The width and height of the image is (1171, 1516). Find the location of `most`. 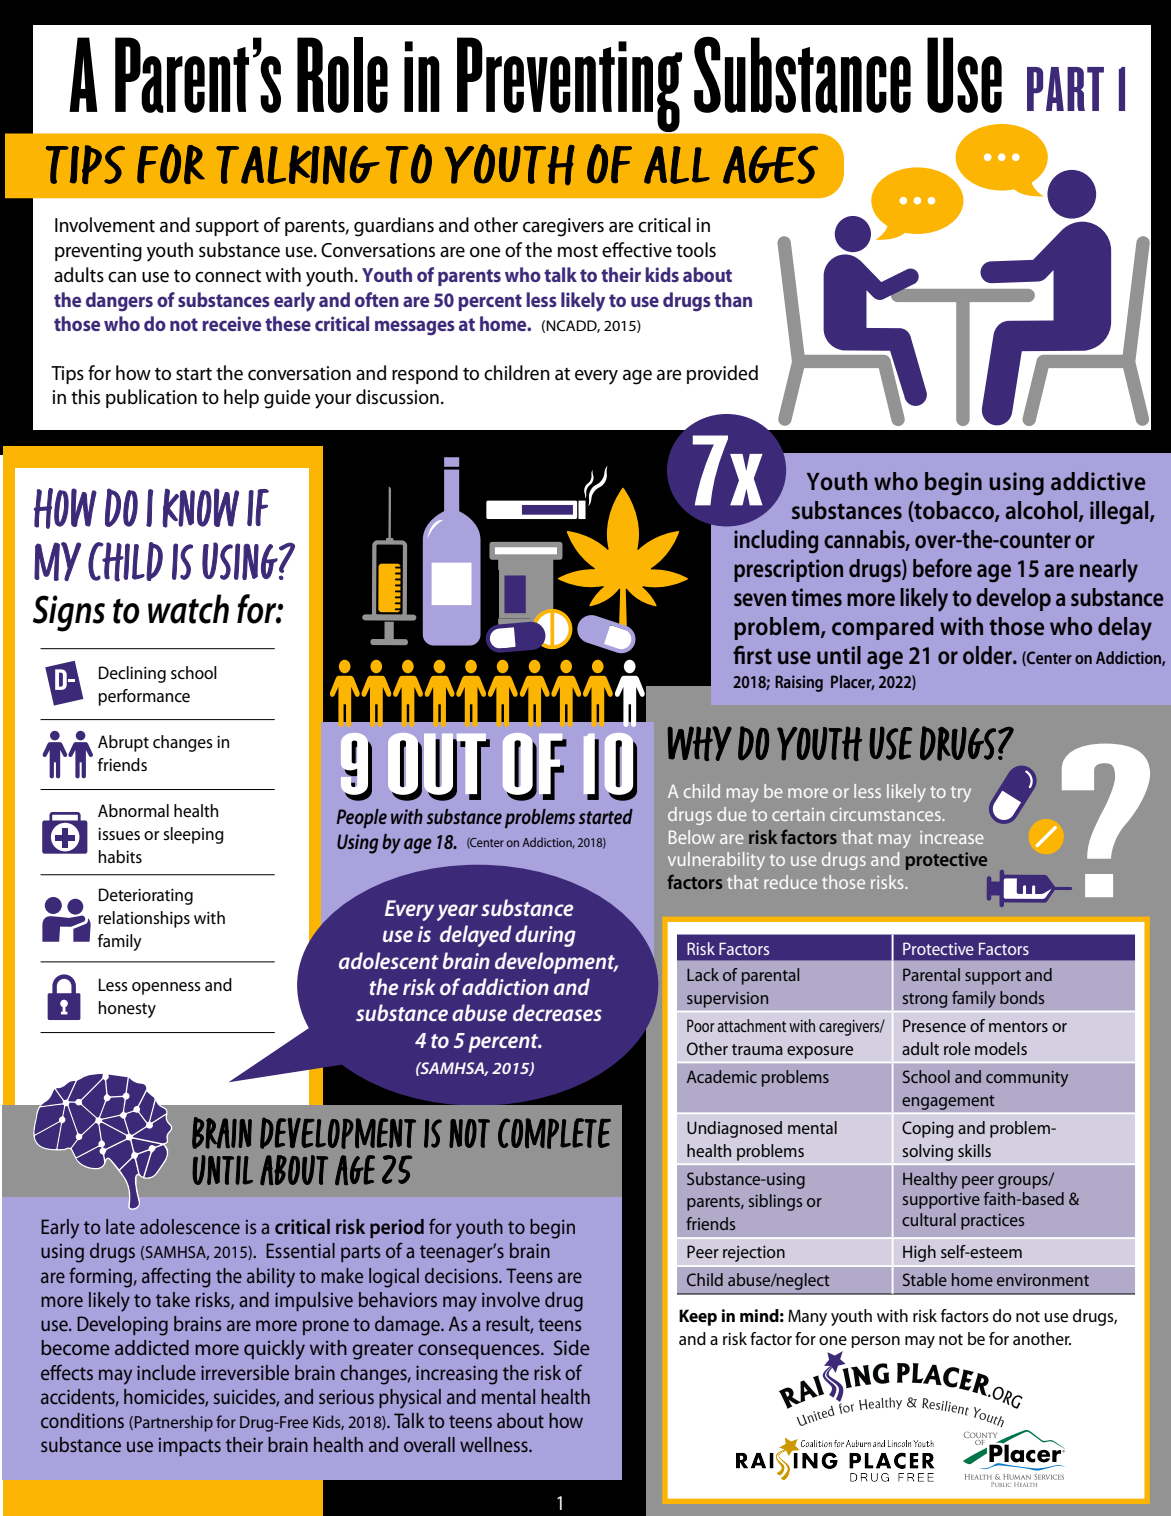

most is located at coordinates (578, 251).
